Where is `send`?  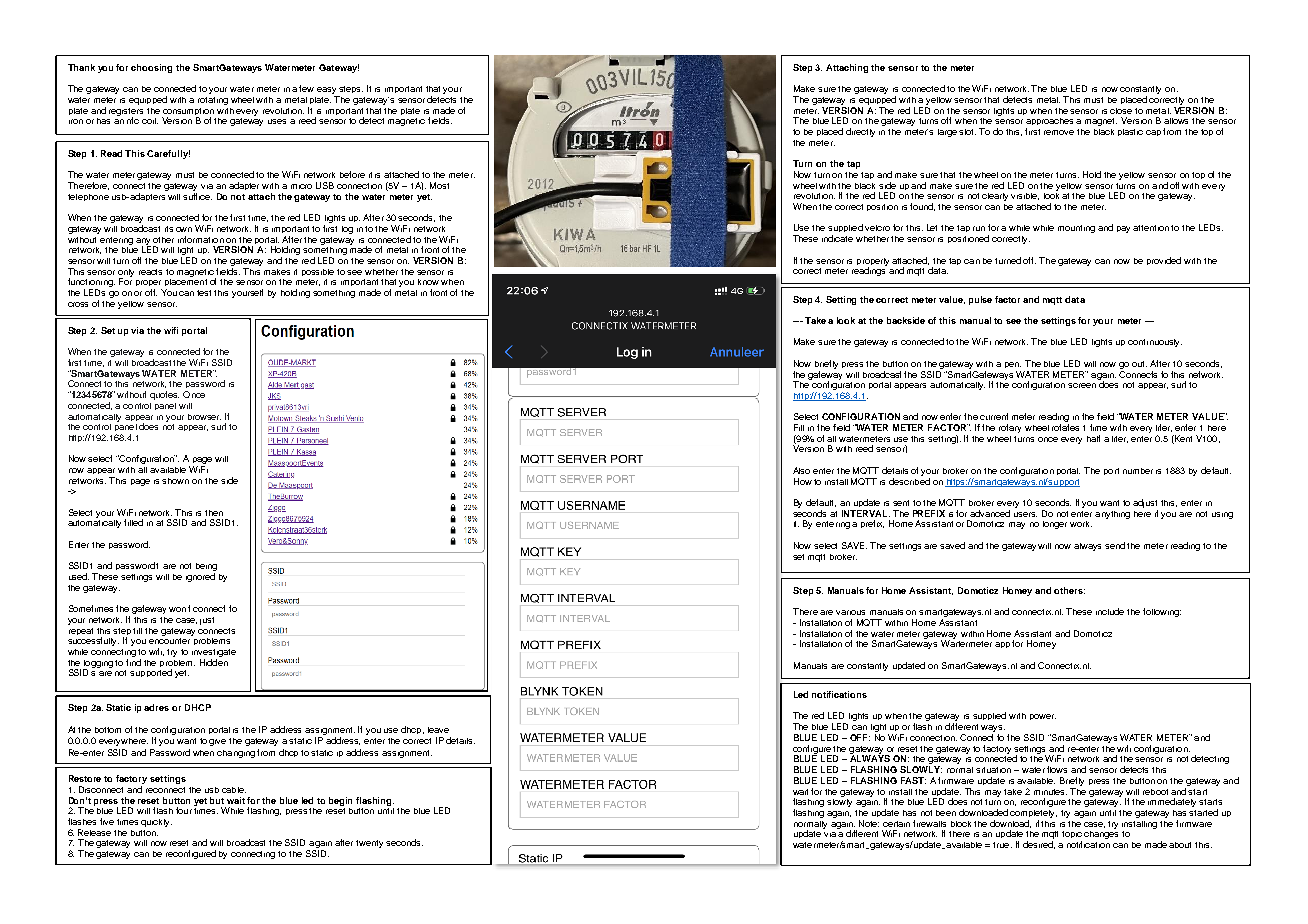
send is located at coordinates (1115, 545).
